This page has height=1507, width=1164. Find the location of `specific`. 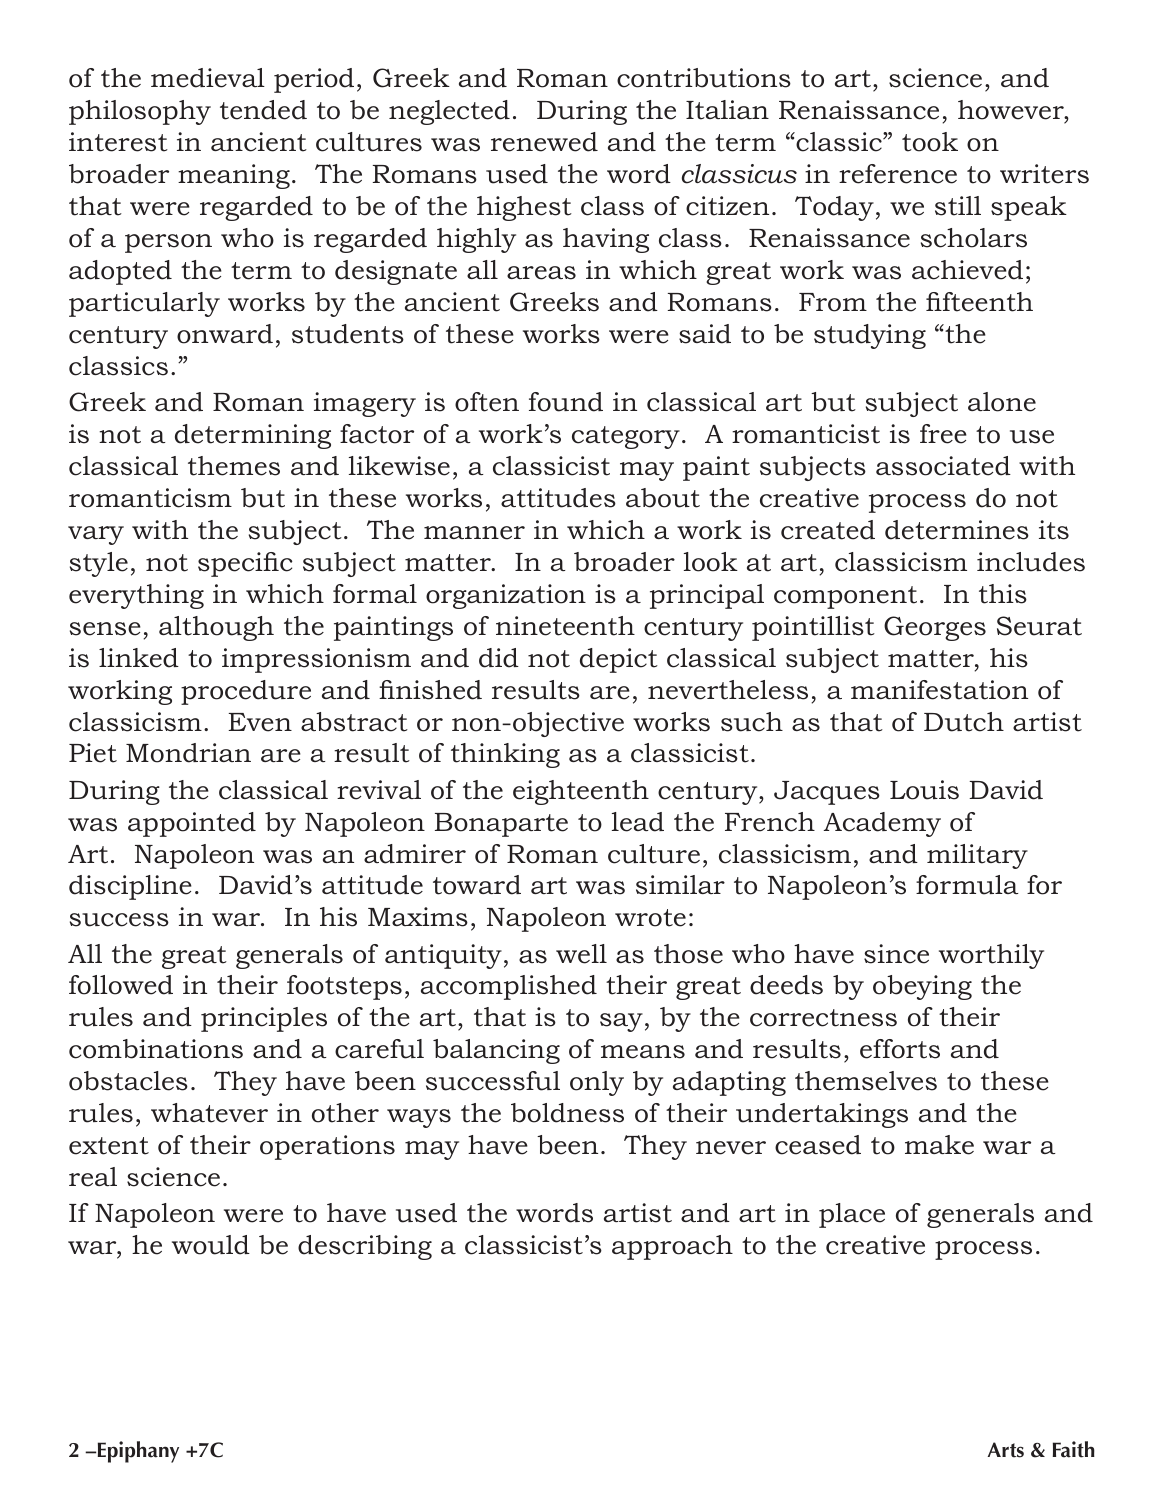

specific is located at coordinates (245, 564).
